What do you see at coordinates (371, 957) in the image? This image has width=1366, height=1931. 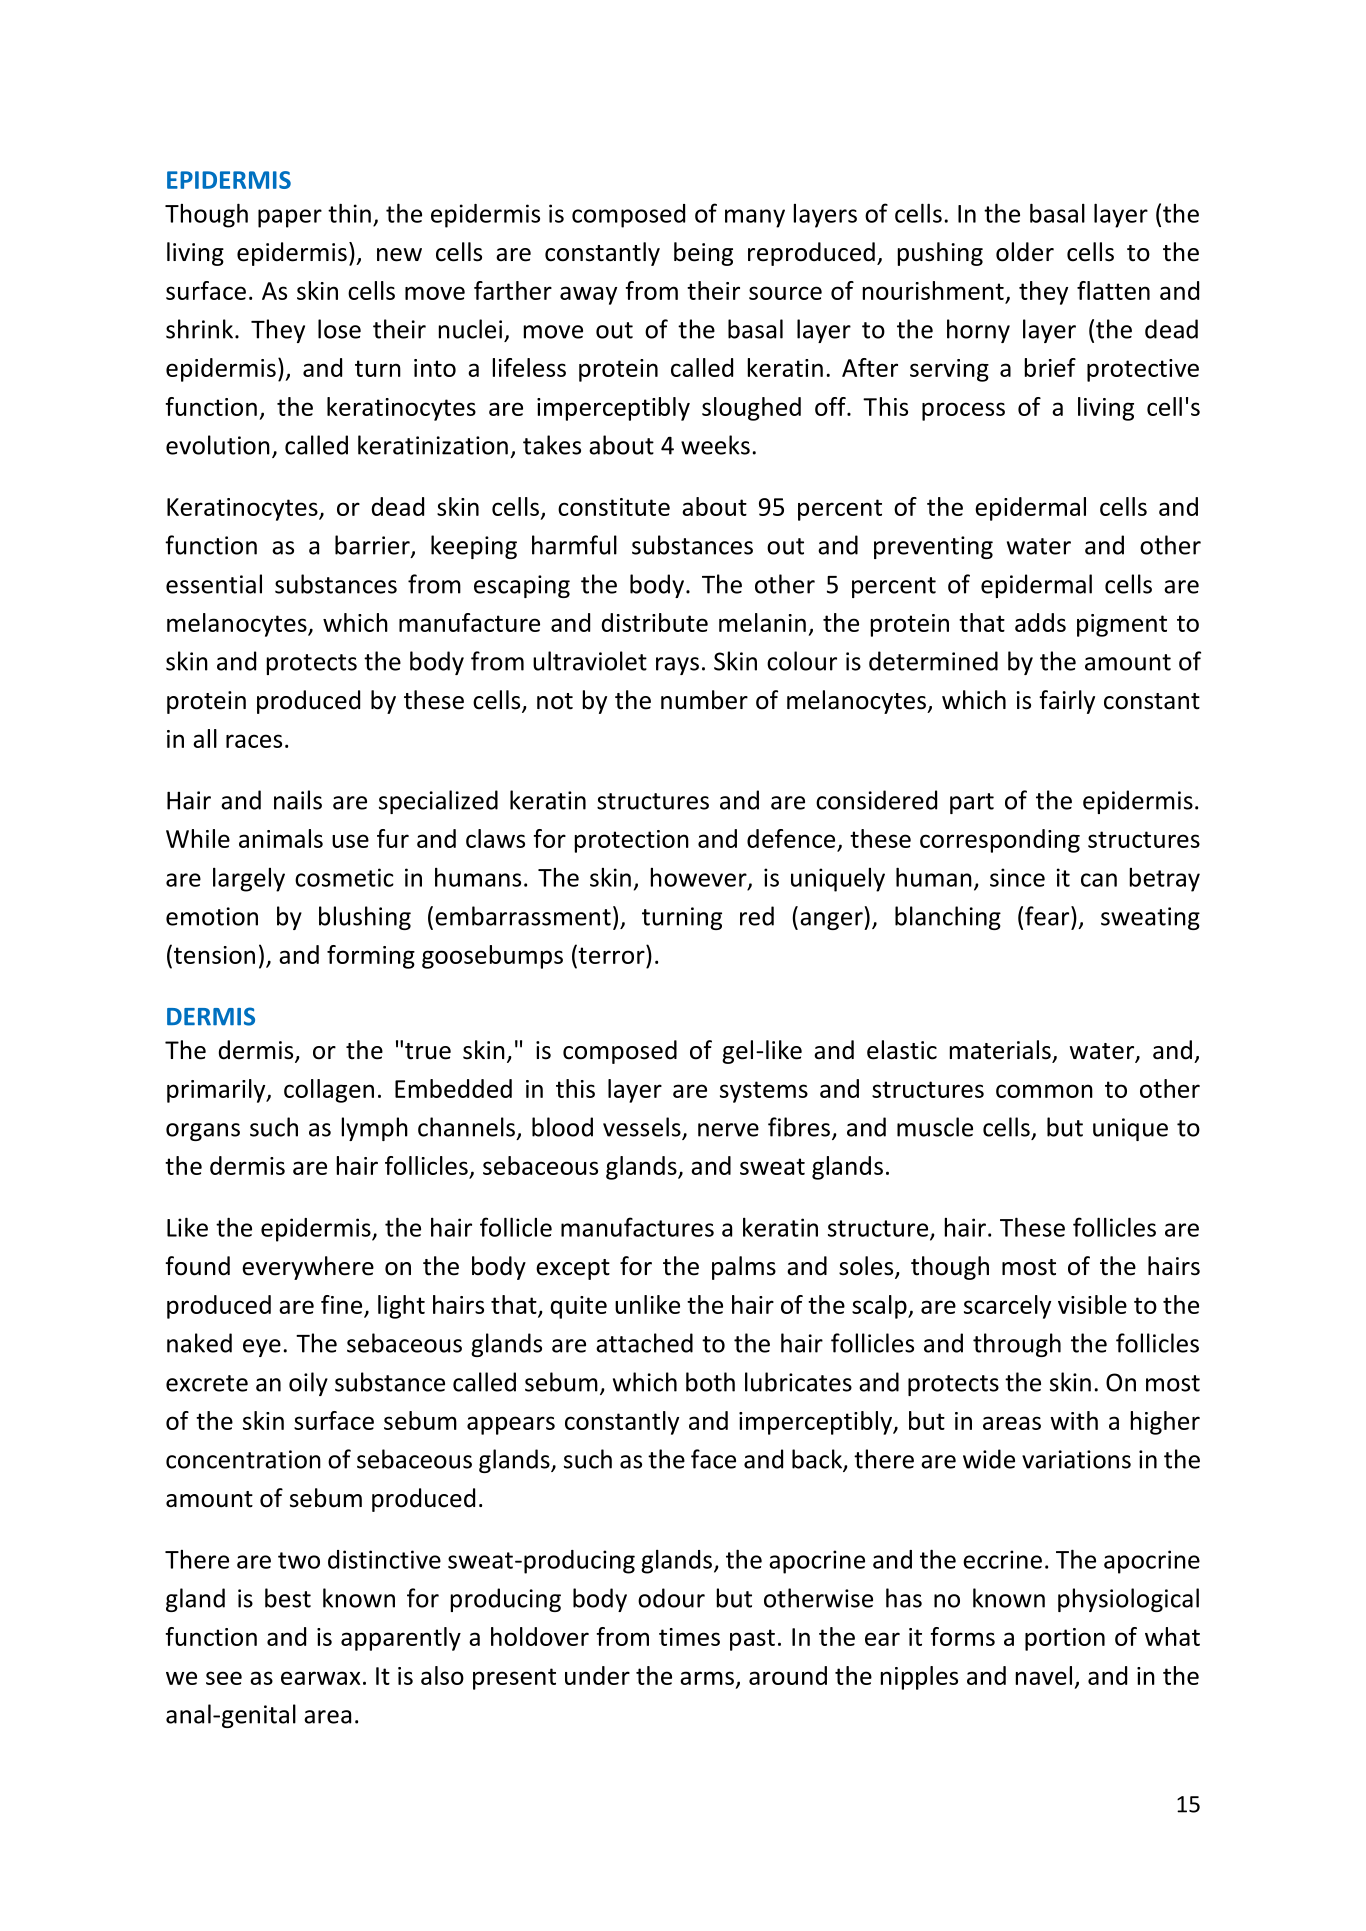 I see `forming` at bounding box center [371, 957].
